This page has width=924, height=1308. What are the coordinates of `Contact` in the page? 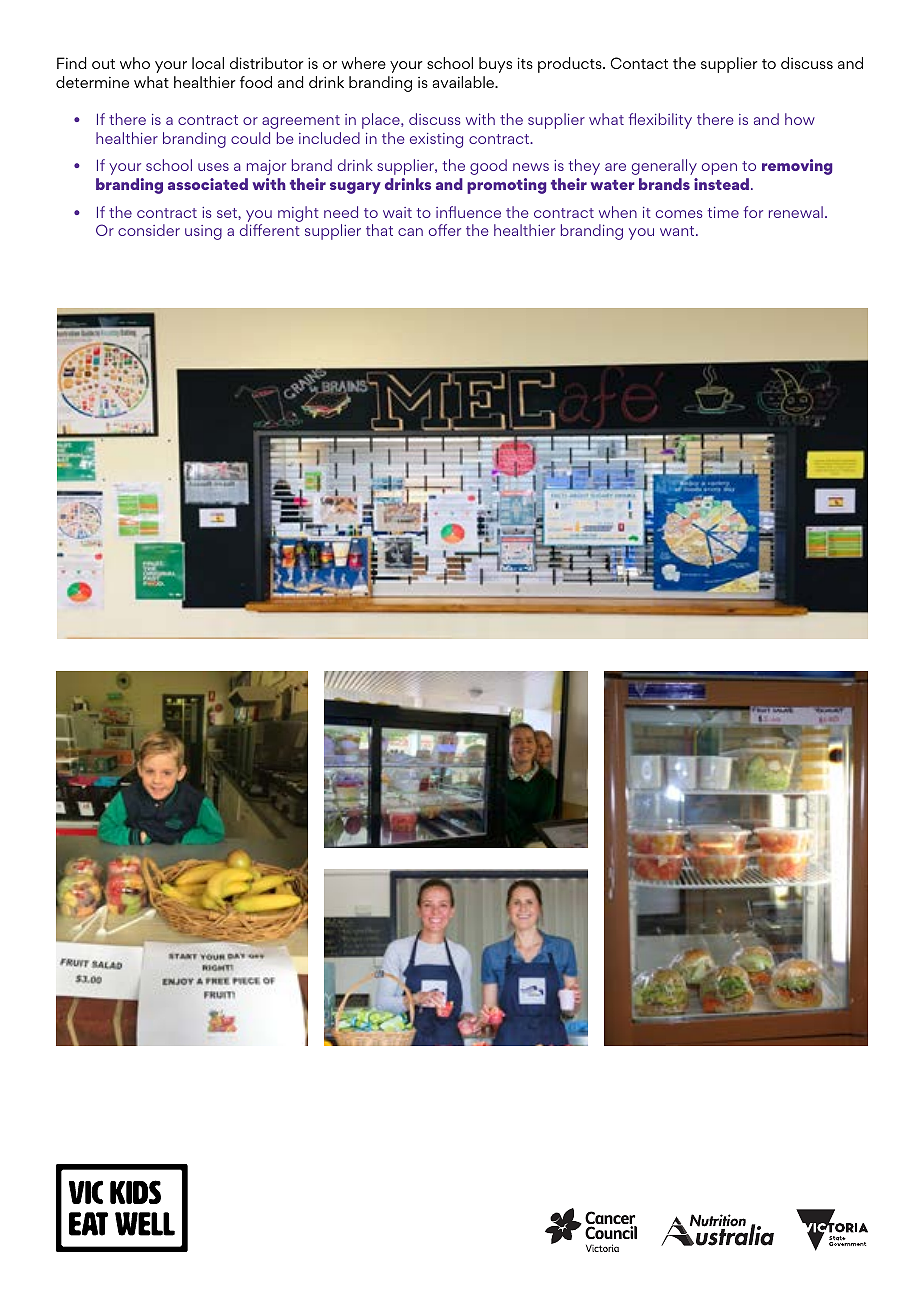 It's located at (639, 63).
